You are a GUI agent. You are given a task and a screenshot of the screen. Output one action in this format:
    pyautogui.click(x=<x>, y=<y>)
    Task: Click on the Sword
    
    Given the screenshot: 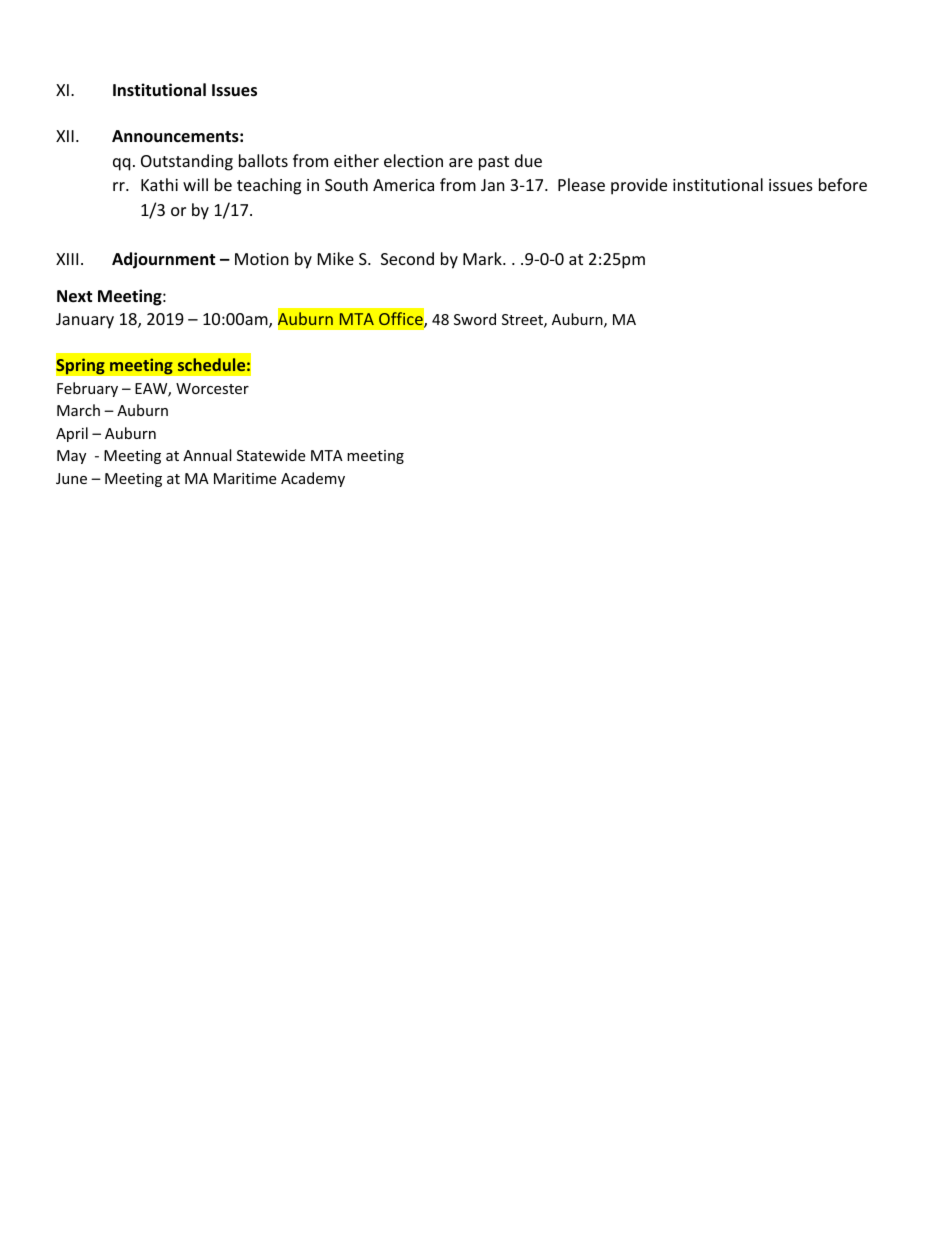 What is the action you would take?
    pyautogui.click(x=475, y=319)
